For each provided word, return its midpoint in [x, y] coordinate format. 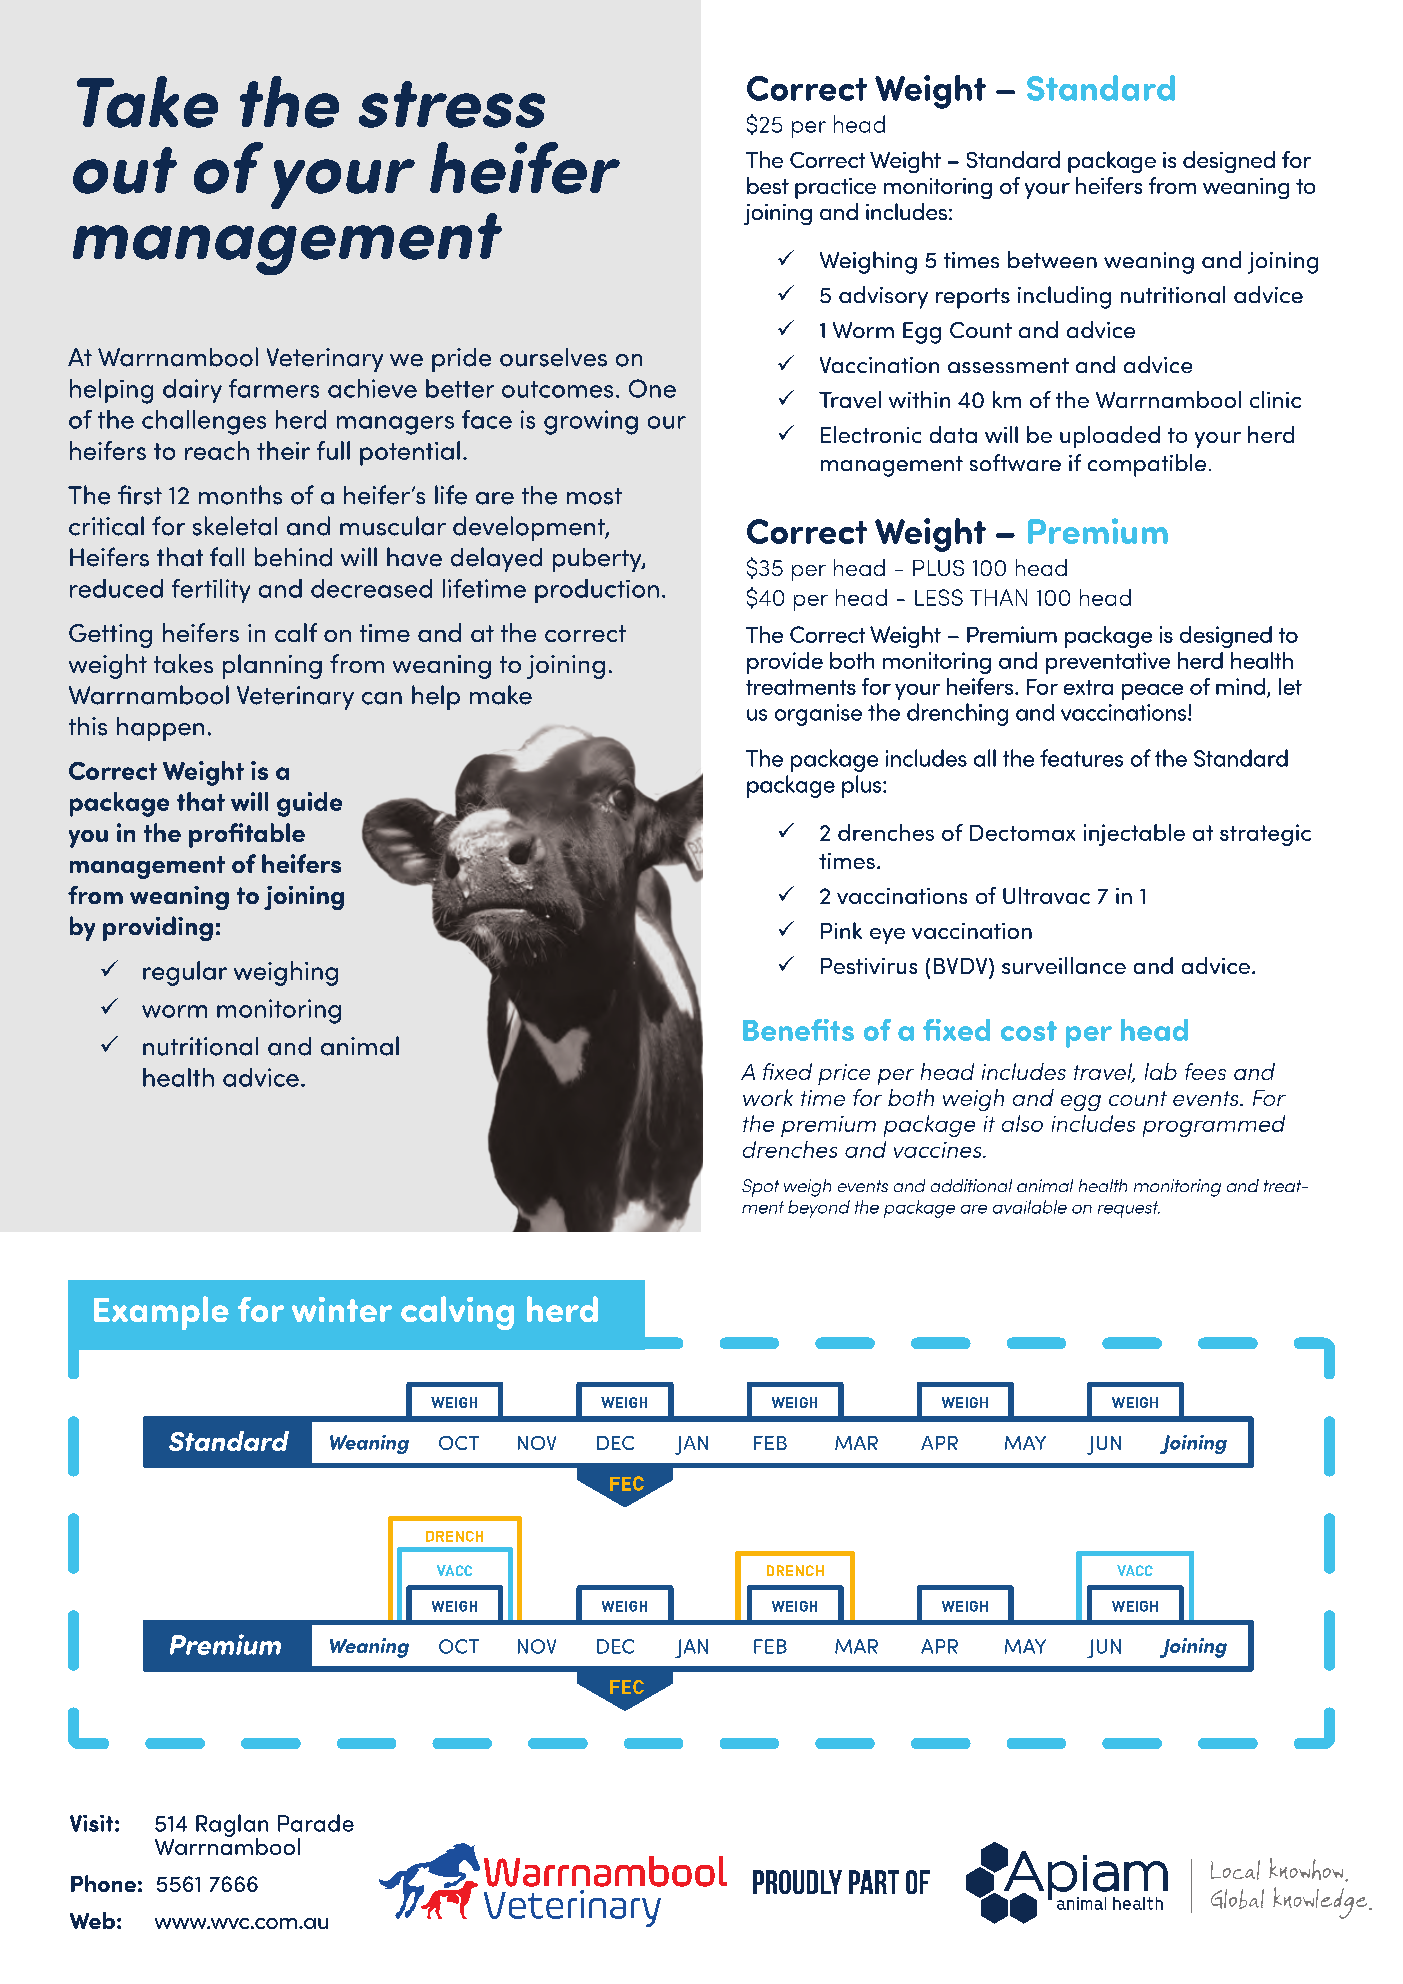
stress [452, 104]
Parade [316, 1823]
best [768, 185]
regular [185, 973]
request [1129, 1209]
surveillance [1064, 965]
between [1052, 259]
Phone [103, 1883]
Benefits [798, 1030]
